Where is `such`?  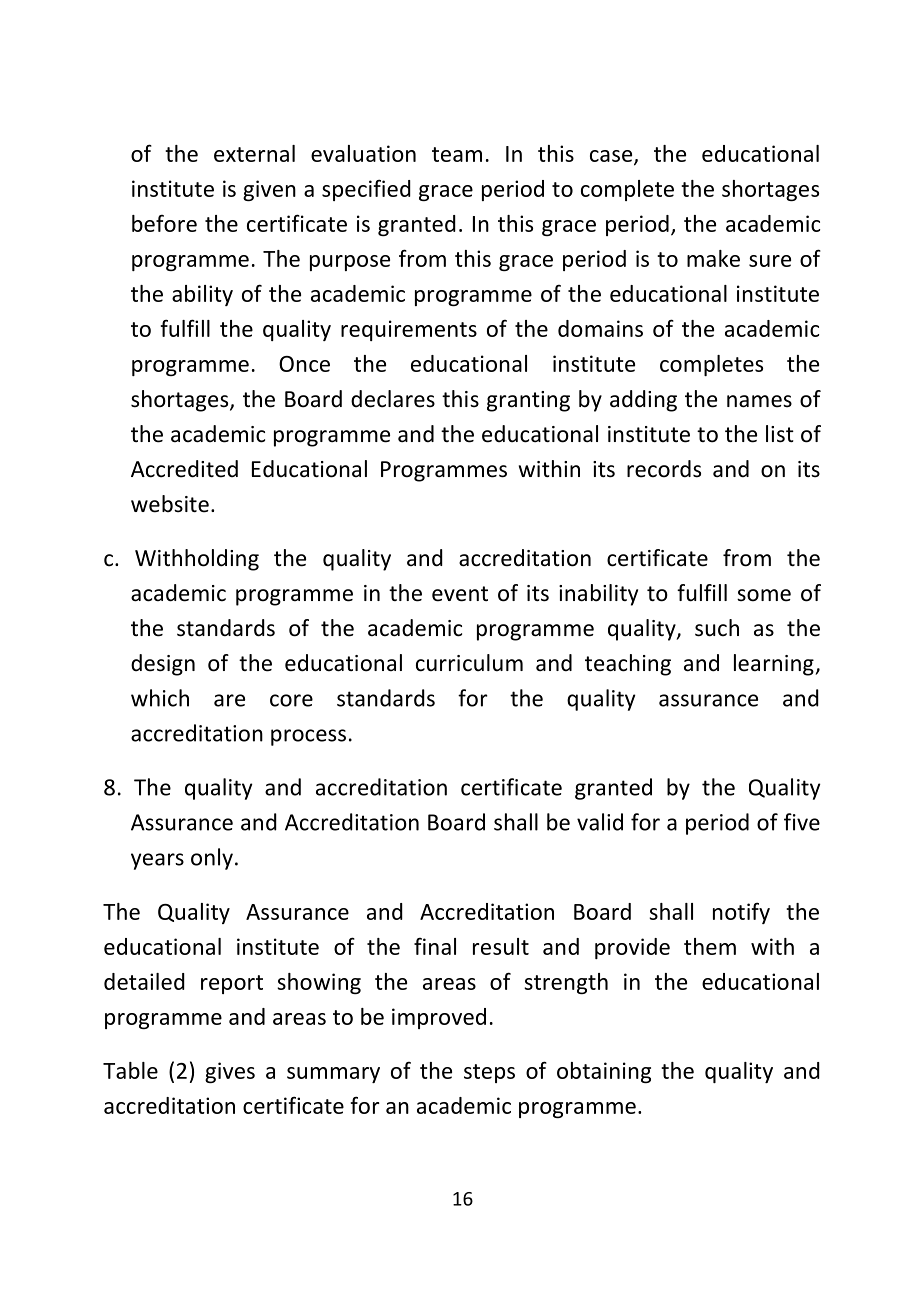
such is located at coordinates (717, 628).
